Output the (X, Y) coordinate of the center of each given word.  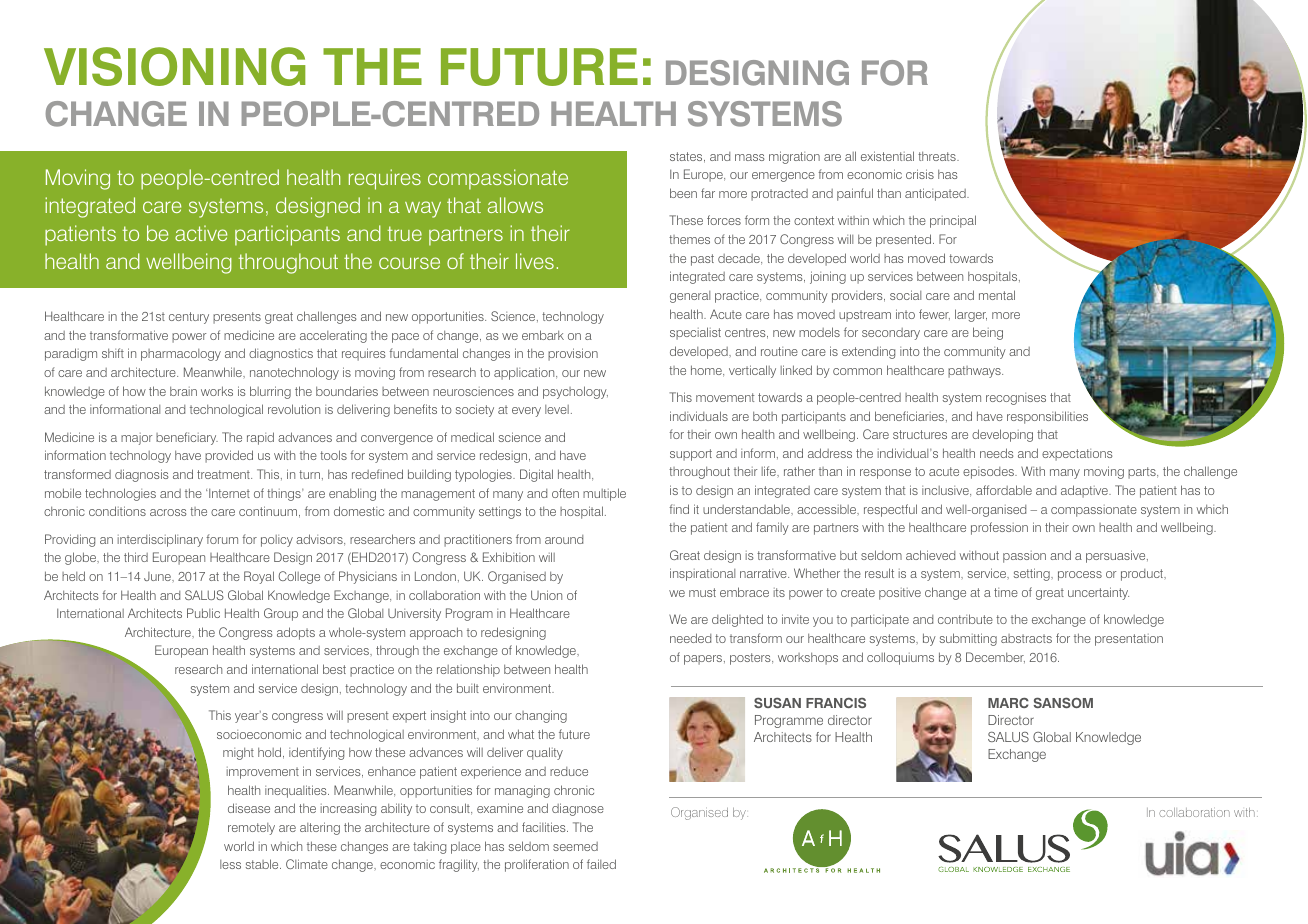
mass (750, 157)
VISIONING (174, 66)
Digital (536, 475)
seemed (575, 846)
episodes (989, 473)
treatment (224, 474)
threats (938, 156)
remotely (251, 829)
